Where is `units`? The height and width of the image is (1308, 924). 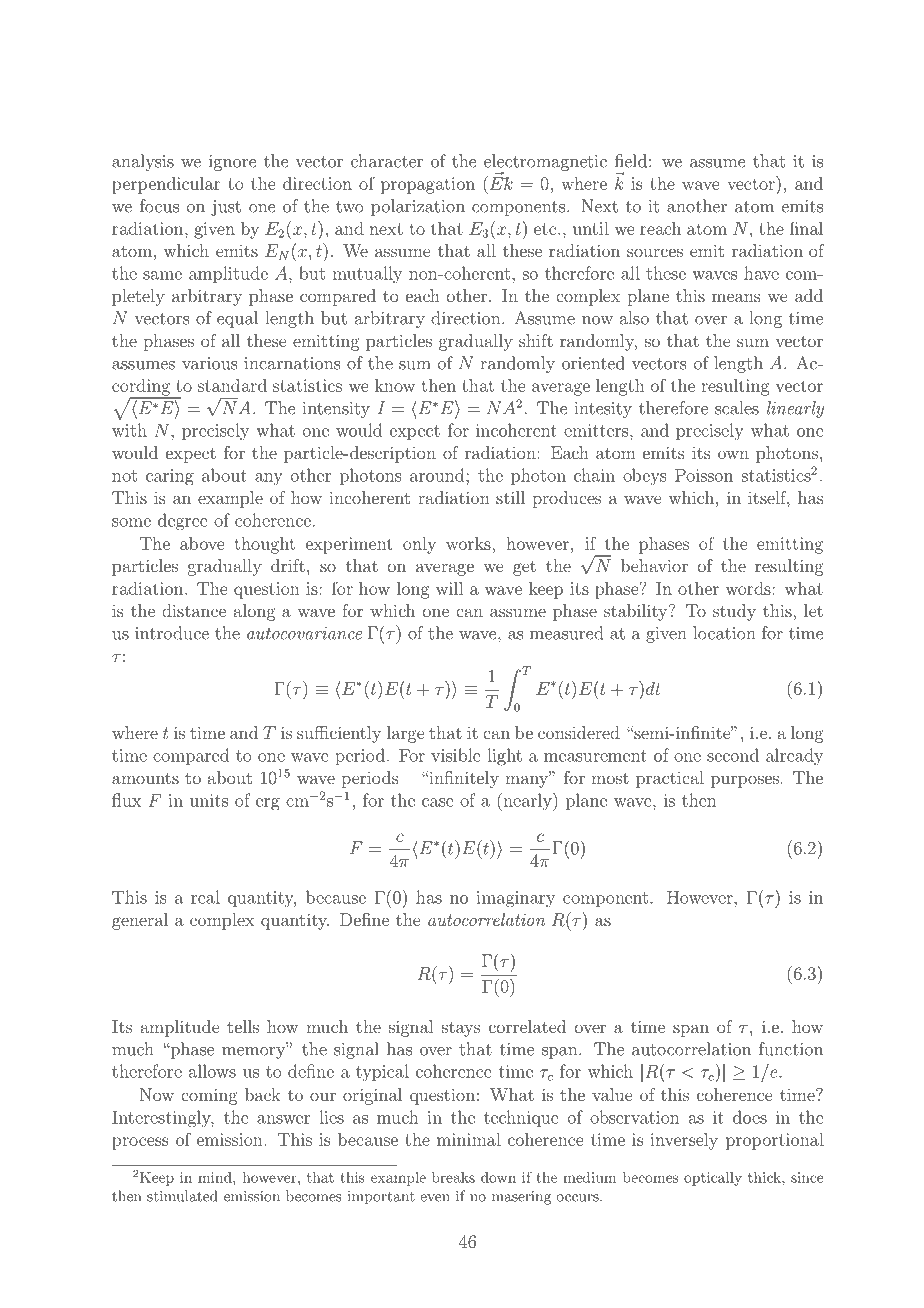
units is located at coordinates (209, 800).
